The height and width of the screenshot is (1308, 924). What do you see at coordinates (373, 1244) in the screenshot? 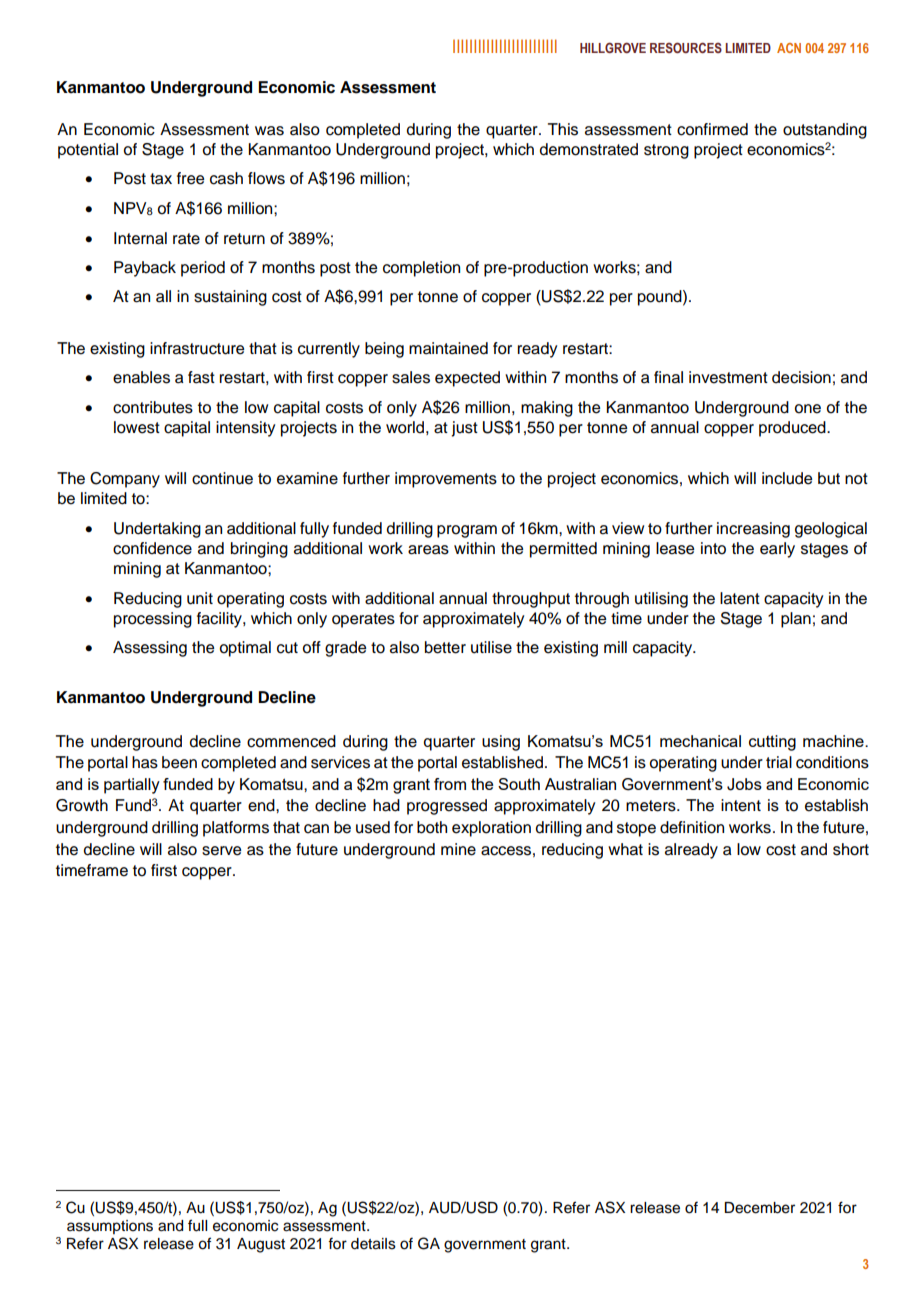
I see `details` at bounding box center [373, 1244].
